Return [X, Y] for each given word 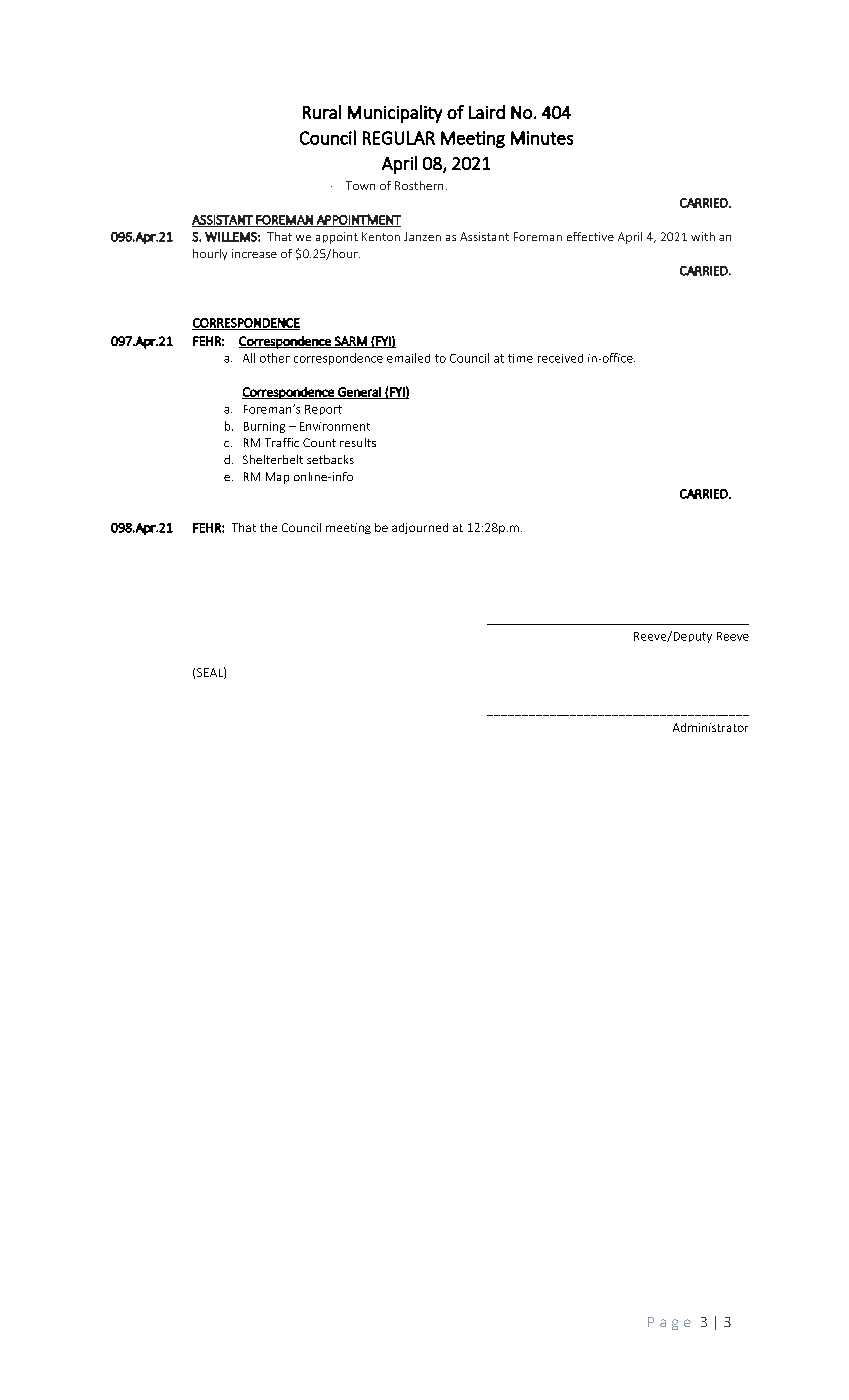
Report [323, 410]
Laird [487, 112]
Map [277, 478]
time [520, 358]
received [560, 358]
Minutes [542, 138]
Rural [322, 112]
